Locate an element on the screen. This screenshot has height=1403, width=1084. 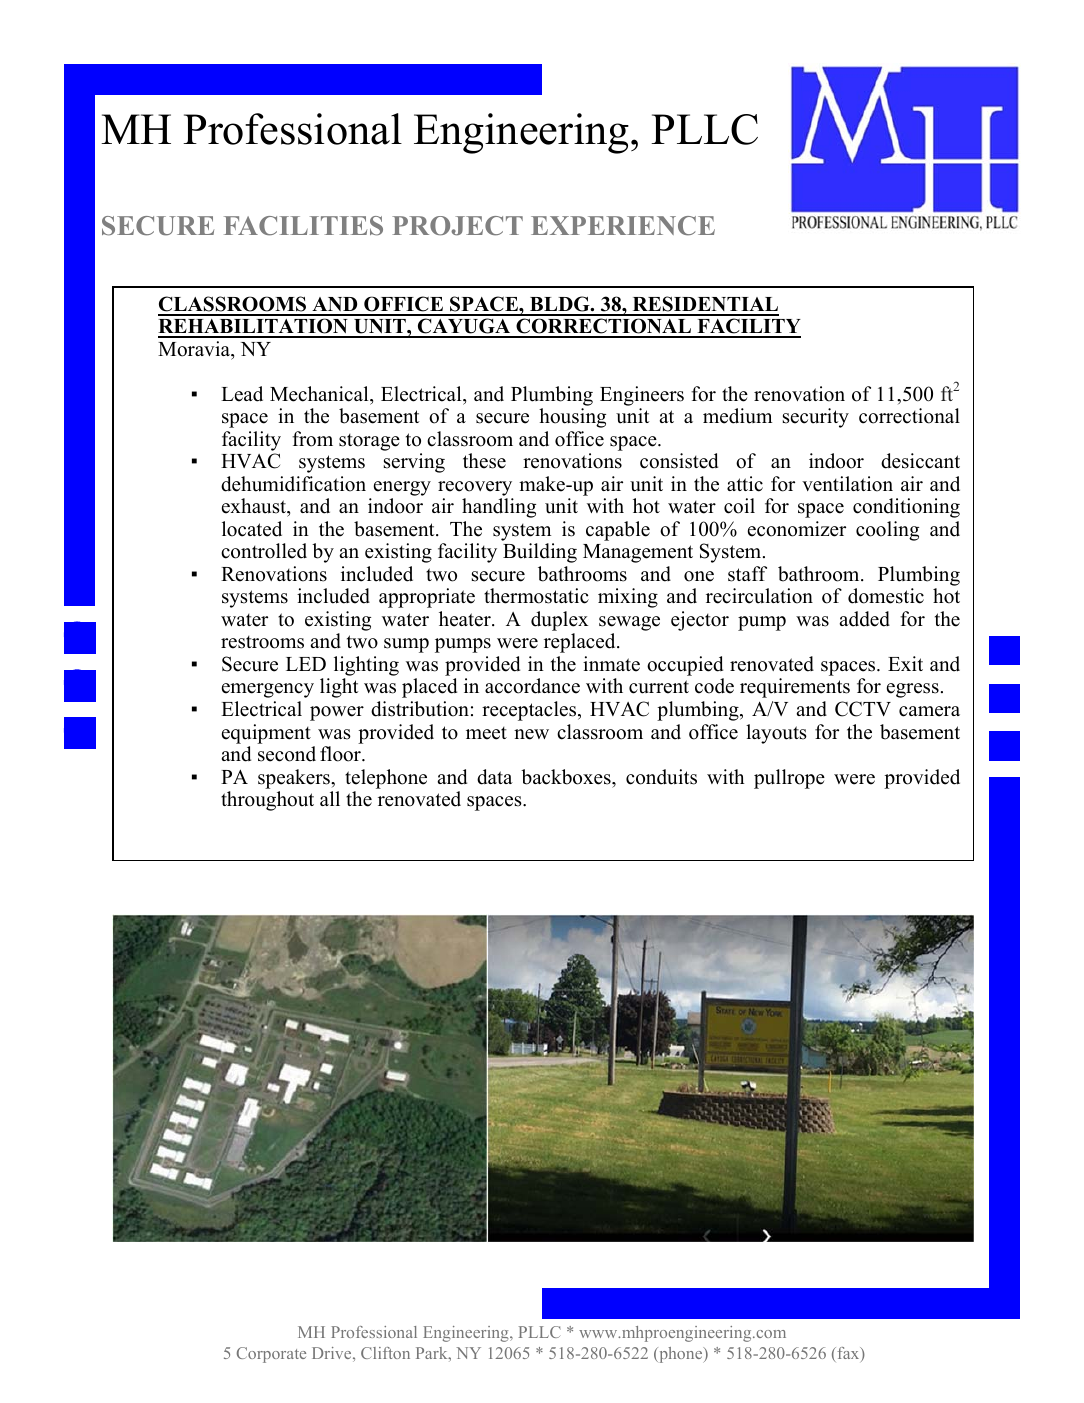
conduits is located at coordinates (661, 777).
